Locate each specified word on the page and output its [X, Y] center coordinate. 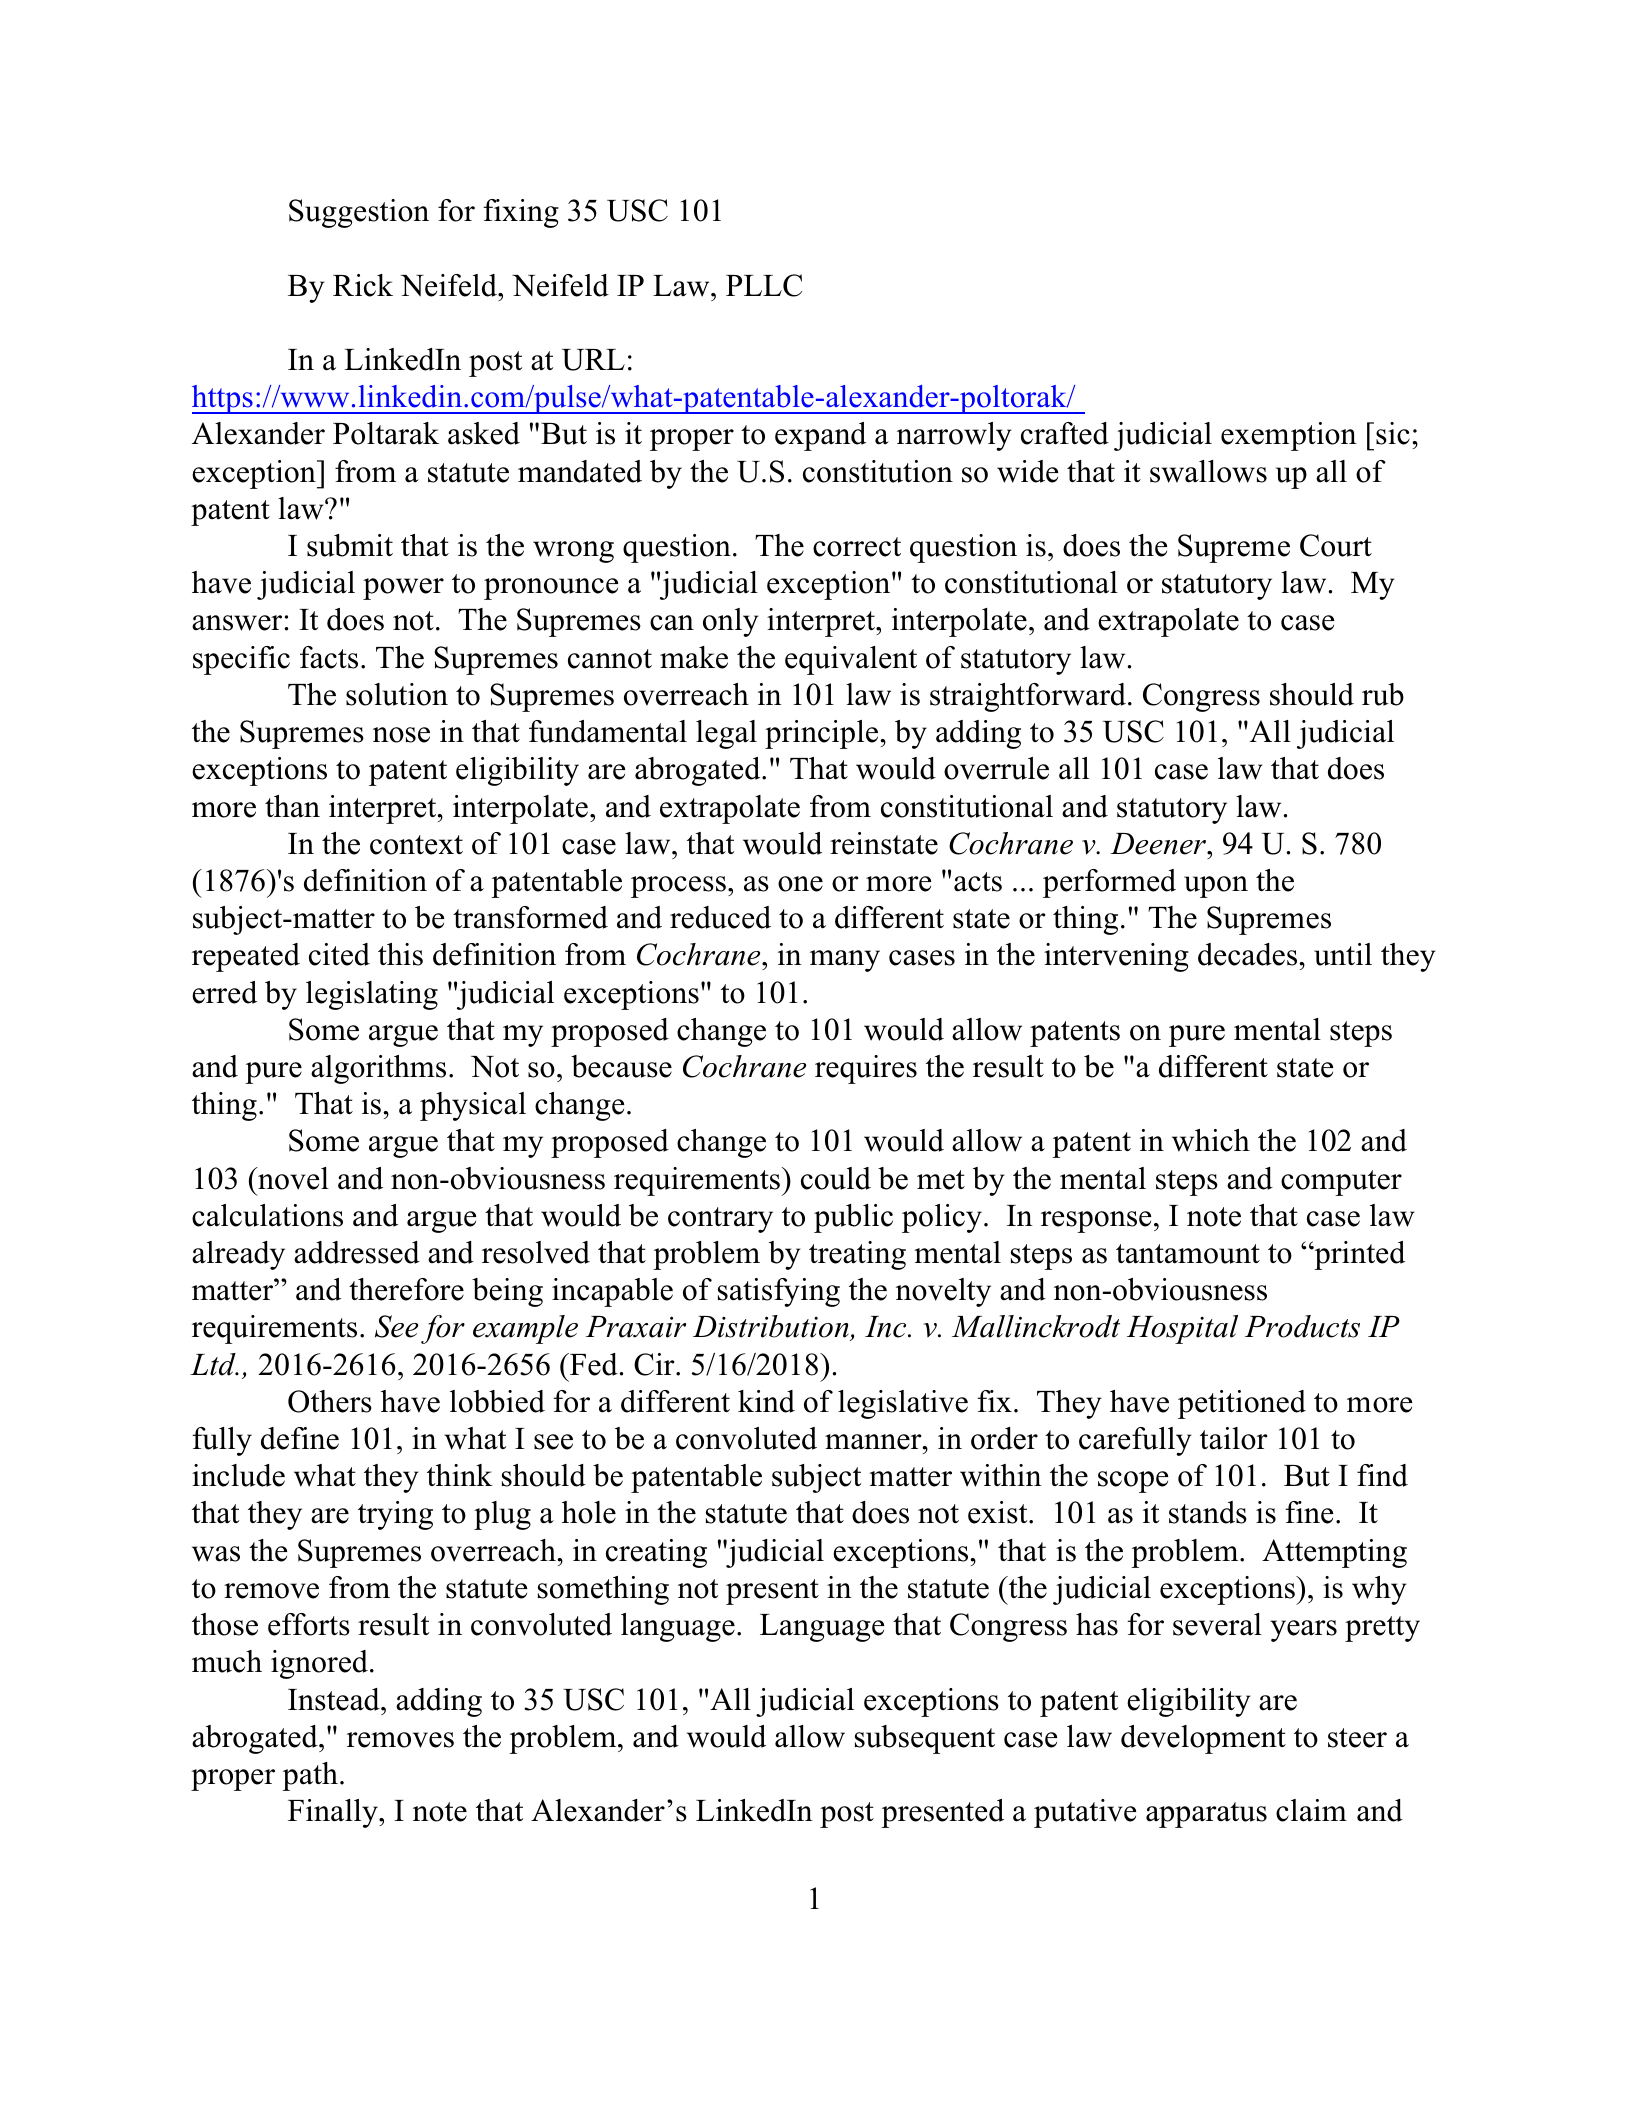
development [1203, 1739]
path [310, 1776]
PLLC [764, 285]
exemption [1289, 436]
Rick [363, 285]
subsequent [925, 1739]
